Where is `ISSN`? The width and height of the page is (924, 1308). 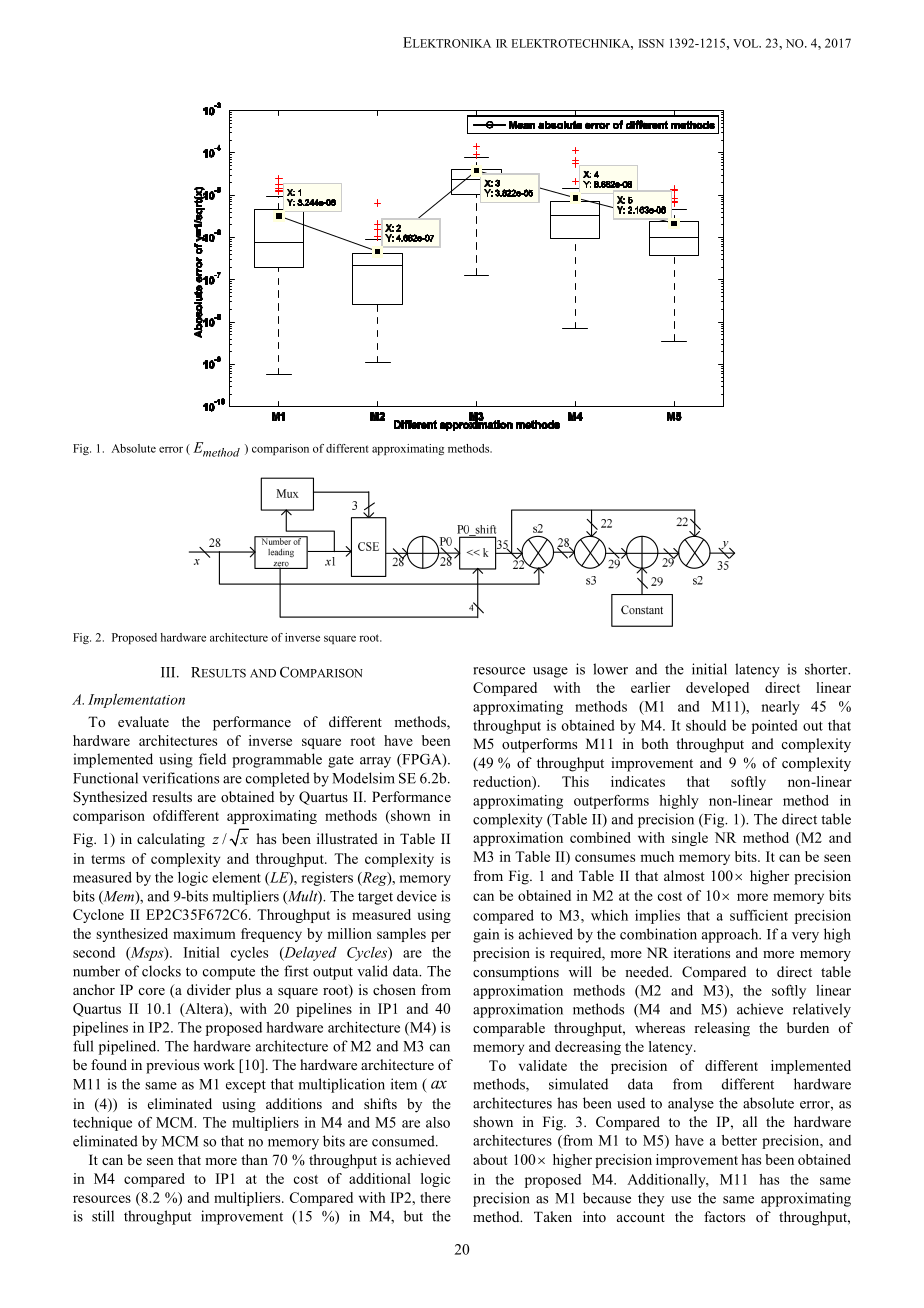 ISSN is located at coordinates (651, 43).
